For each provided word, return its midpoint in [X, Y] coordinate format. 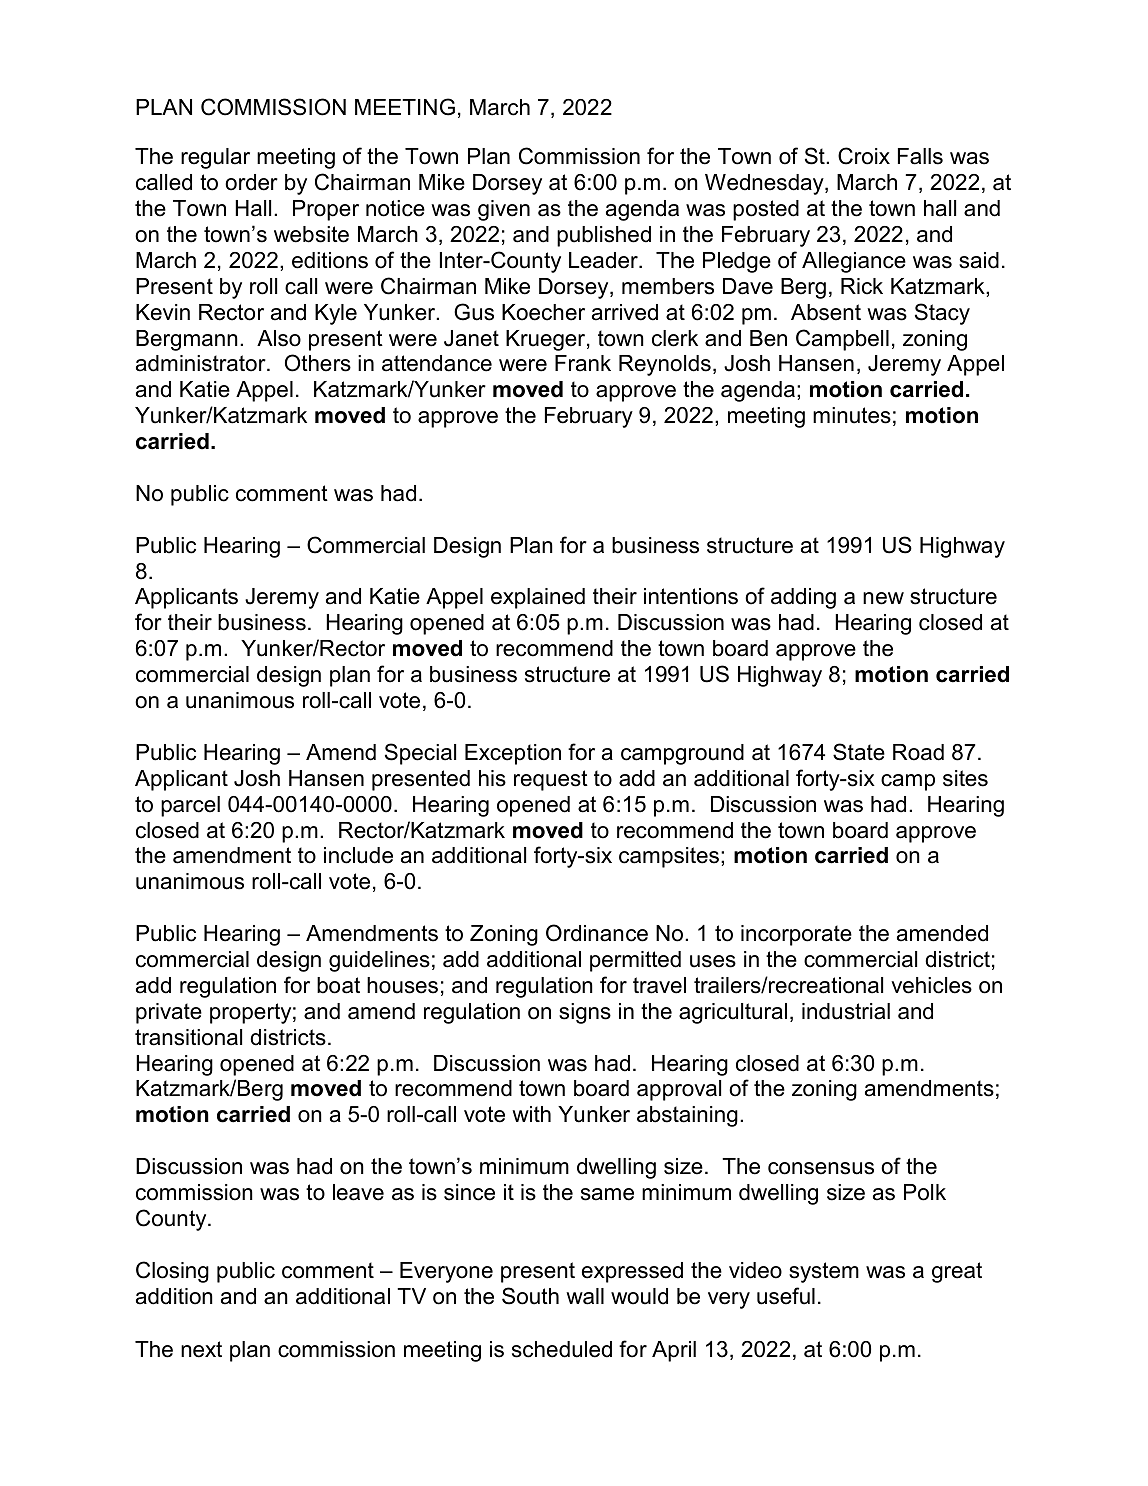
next [201, 1349]
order [251, 182]
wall [585, 1296]
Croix [864, 156]
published [604, 236]
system [824, 1272]
